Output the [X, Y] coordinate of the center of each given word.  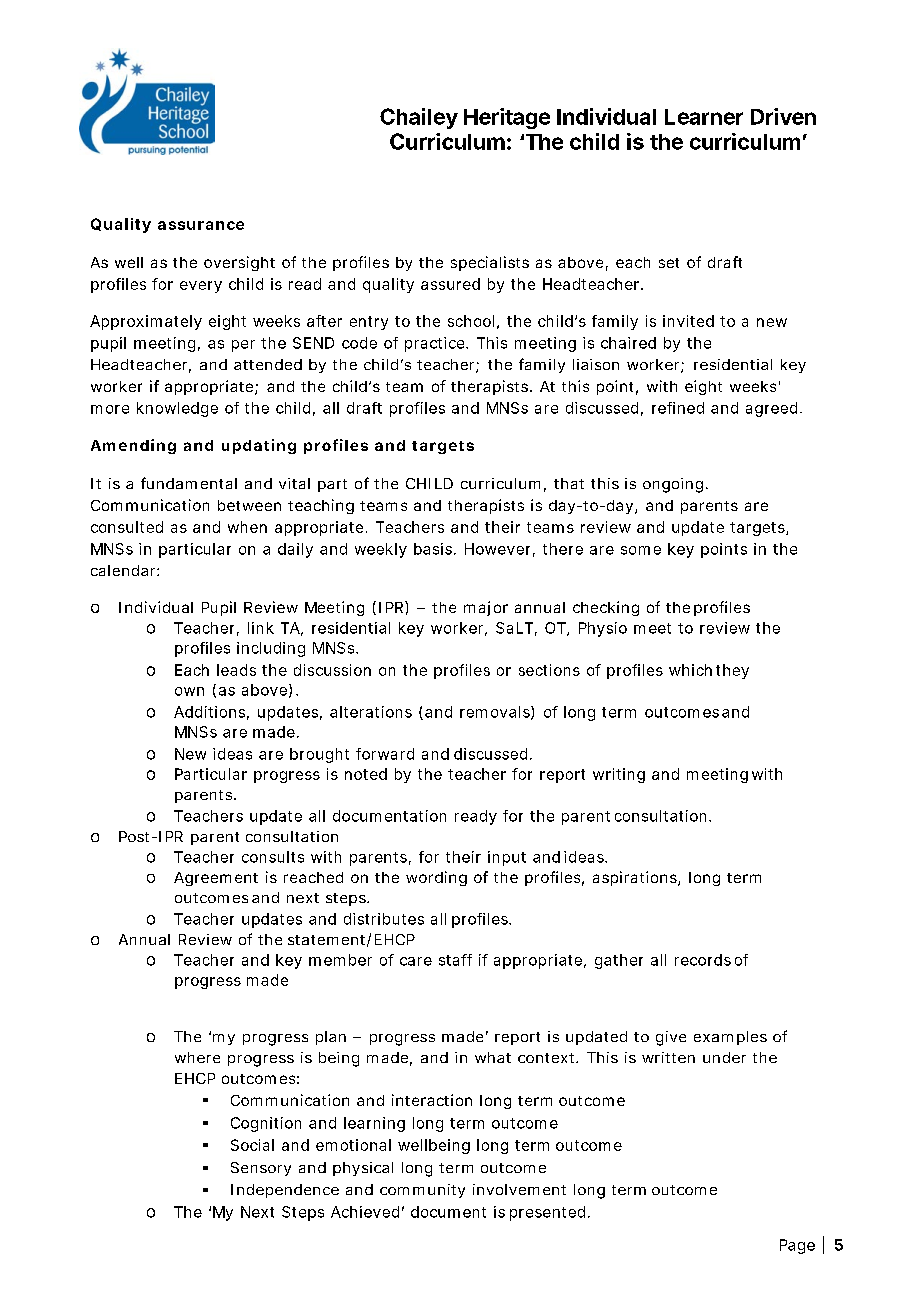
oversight [239, 263]
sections [549, 670]
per [243, 346]
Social [252, 1145]
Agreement [216, 879]
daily [295, 550]
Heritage [507, 118]
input [507, 858]
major [486, 608]
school [471, 321]
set [669, 263]
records [703, 960]
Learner [704, 117]
